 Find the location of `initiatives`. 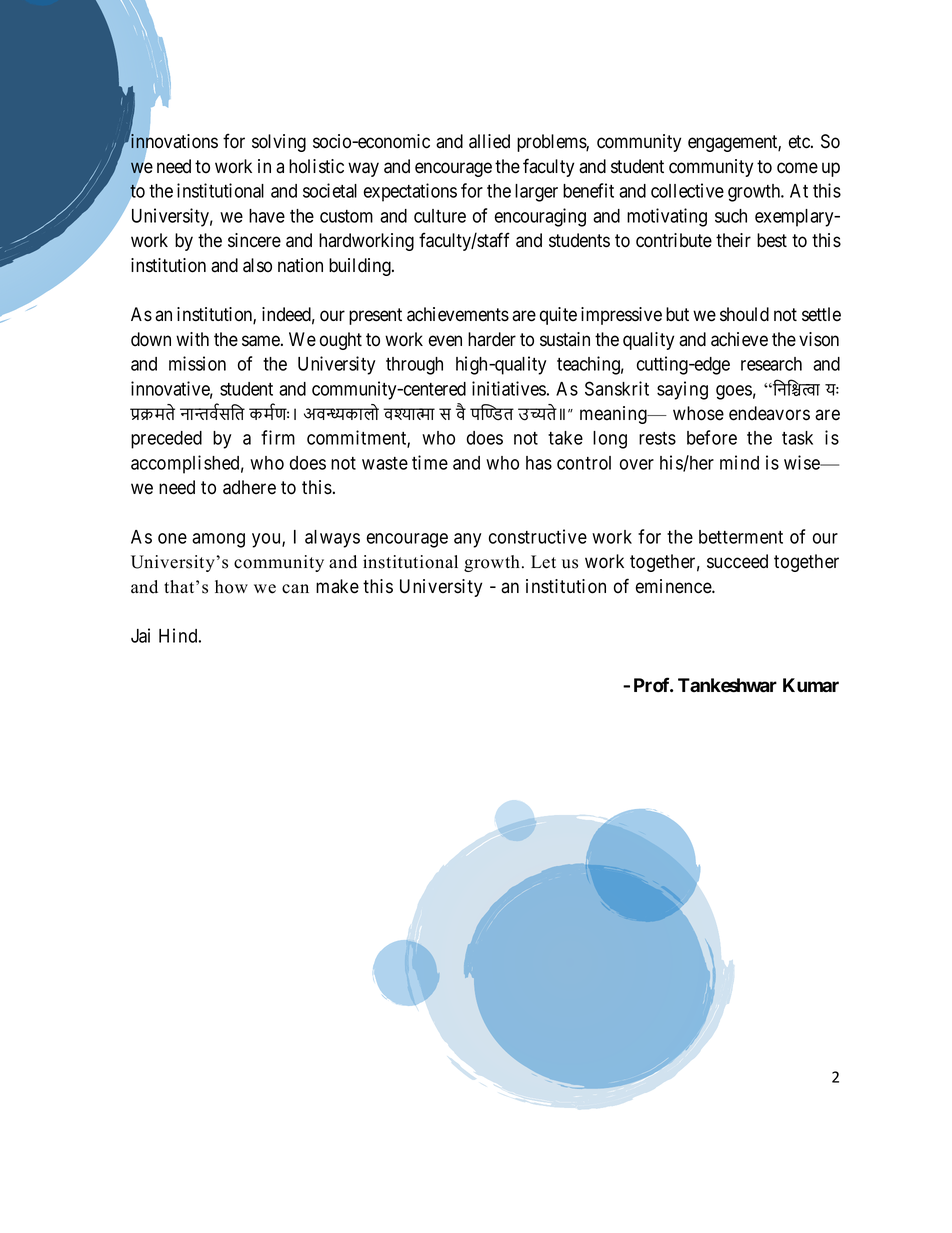

initiatives is located at coordinates (509, 388).
